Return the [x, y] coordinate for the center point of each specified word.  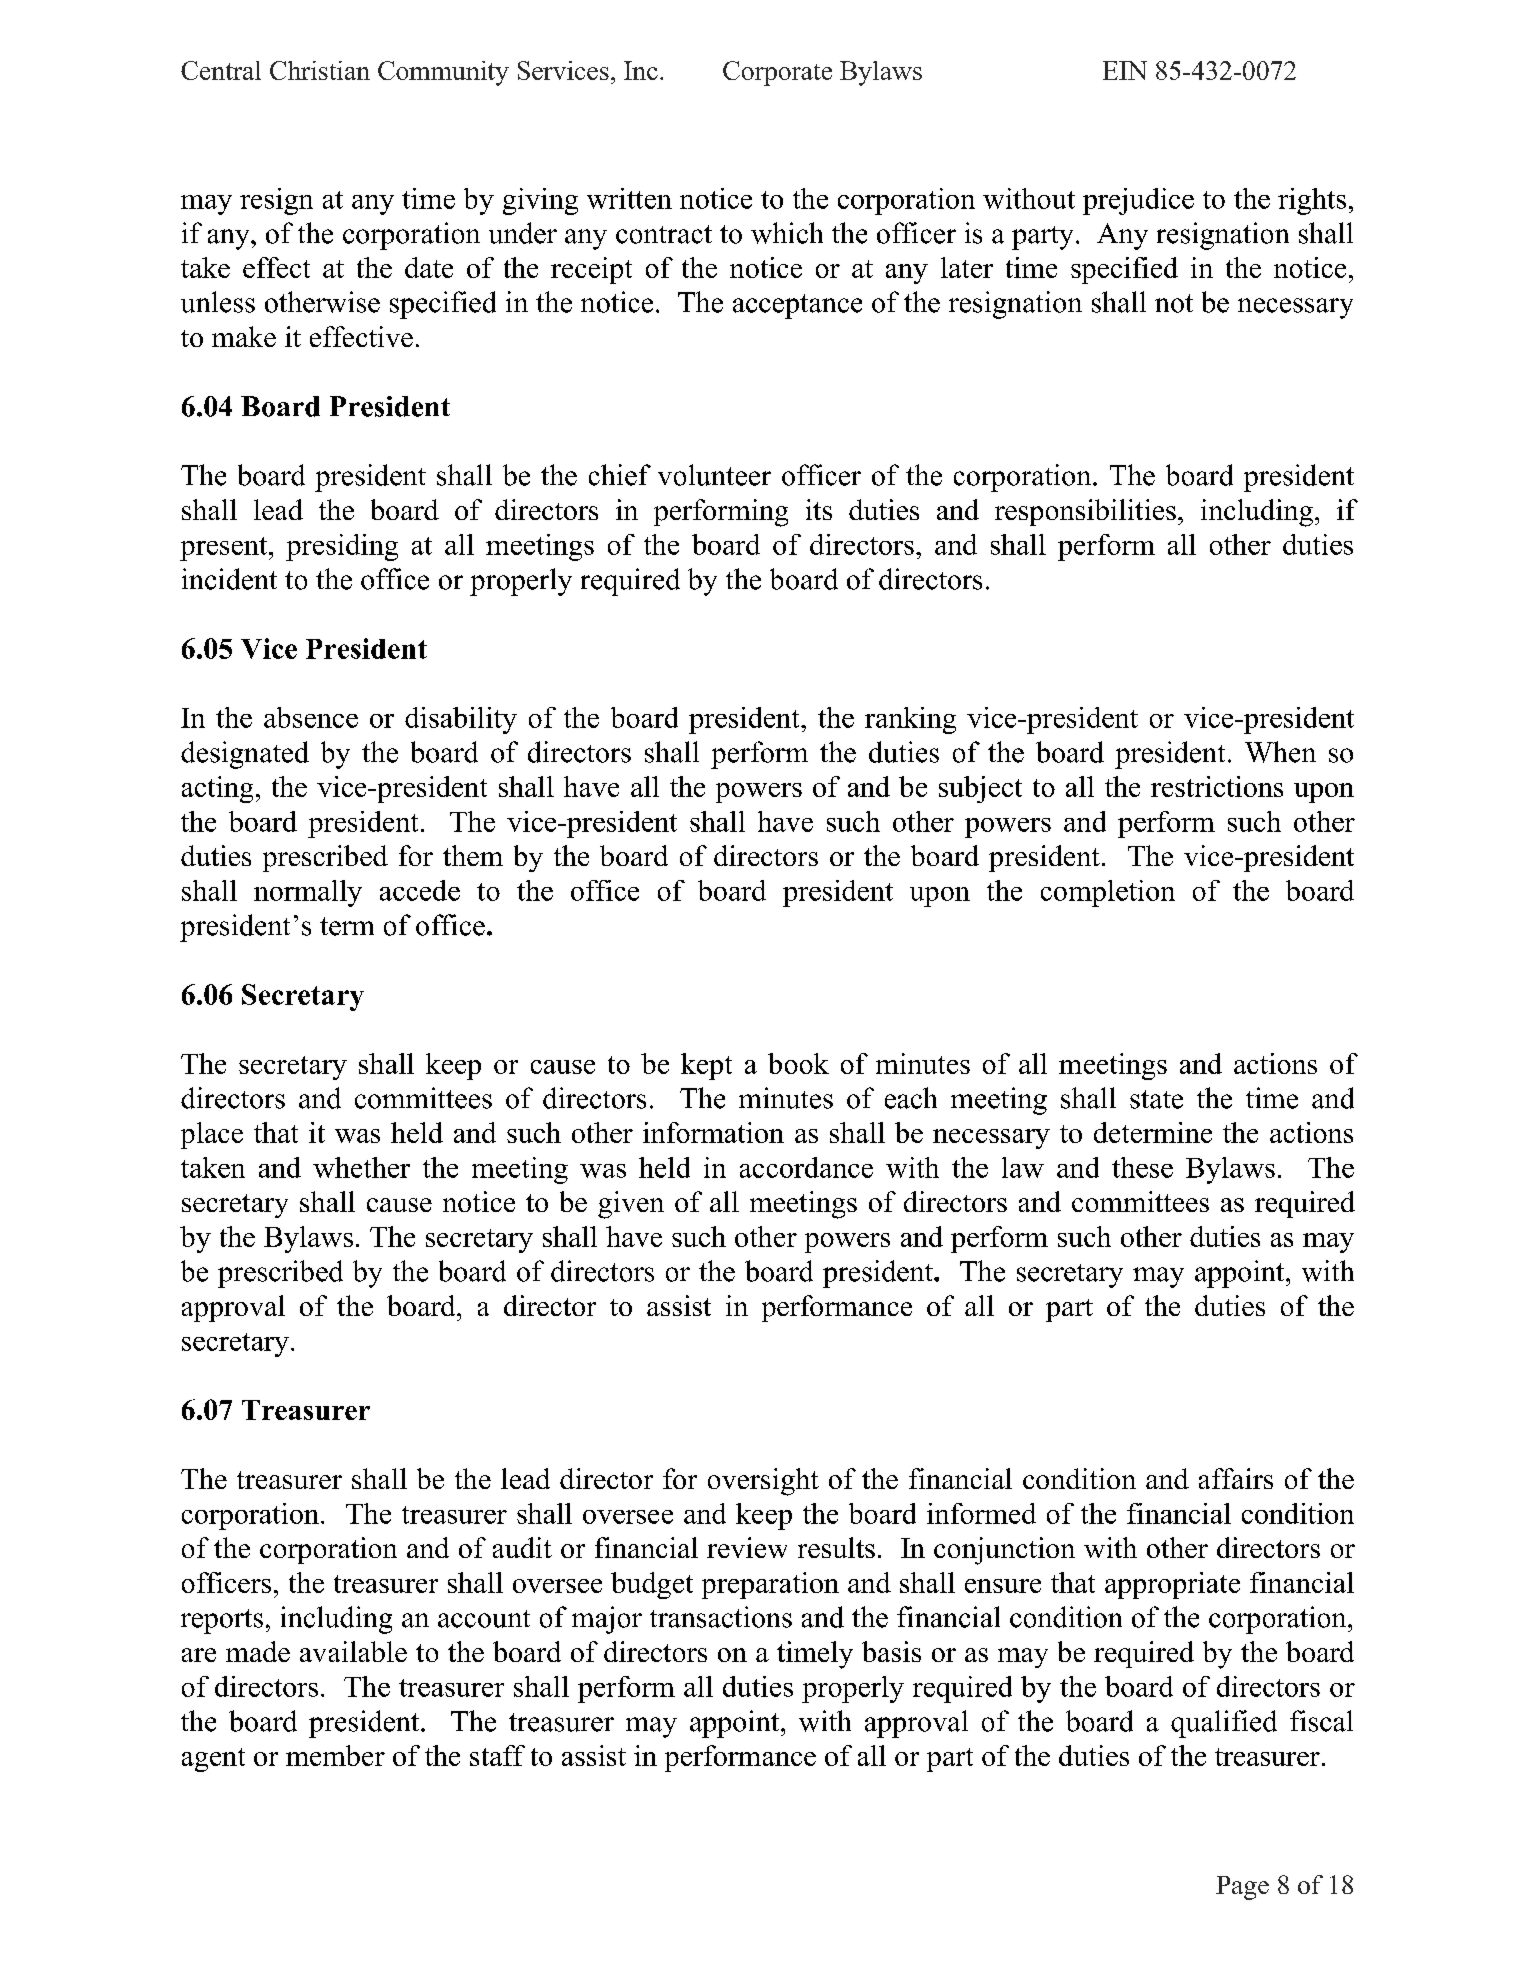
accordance [806, 1167]
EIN [1125, 70]
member [335, 1755]
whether [361, 1167]
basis [891, 1651]
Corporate [777, 73]
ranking [910, 720]
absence [311, 717]
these [1142, 1167]
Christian [320, 70]
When [1280, 752]
